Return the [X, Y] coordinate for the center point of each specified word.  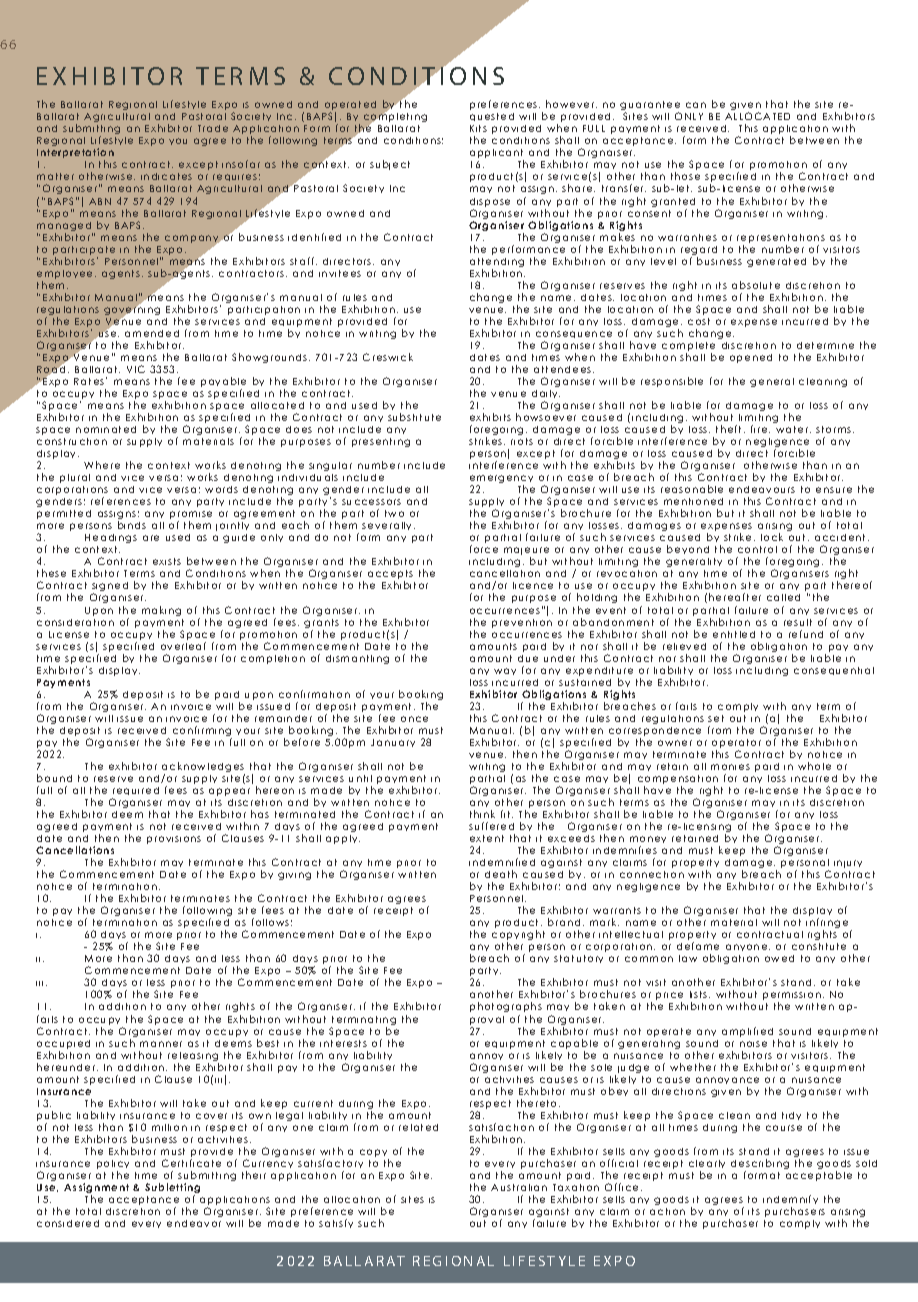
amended [152, 333]
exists [167, 561]
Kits [478, 128]
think [482, 814]
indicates [166, 176]
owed [779, 958]
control [757, 549]
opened [751, 358]
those [685, 176]
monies [730, 767]
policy [113, 1166]
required [135, 793]
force [484, 549]
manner [161, 1044]
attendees [564, 369]
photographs [506, 1009]
